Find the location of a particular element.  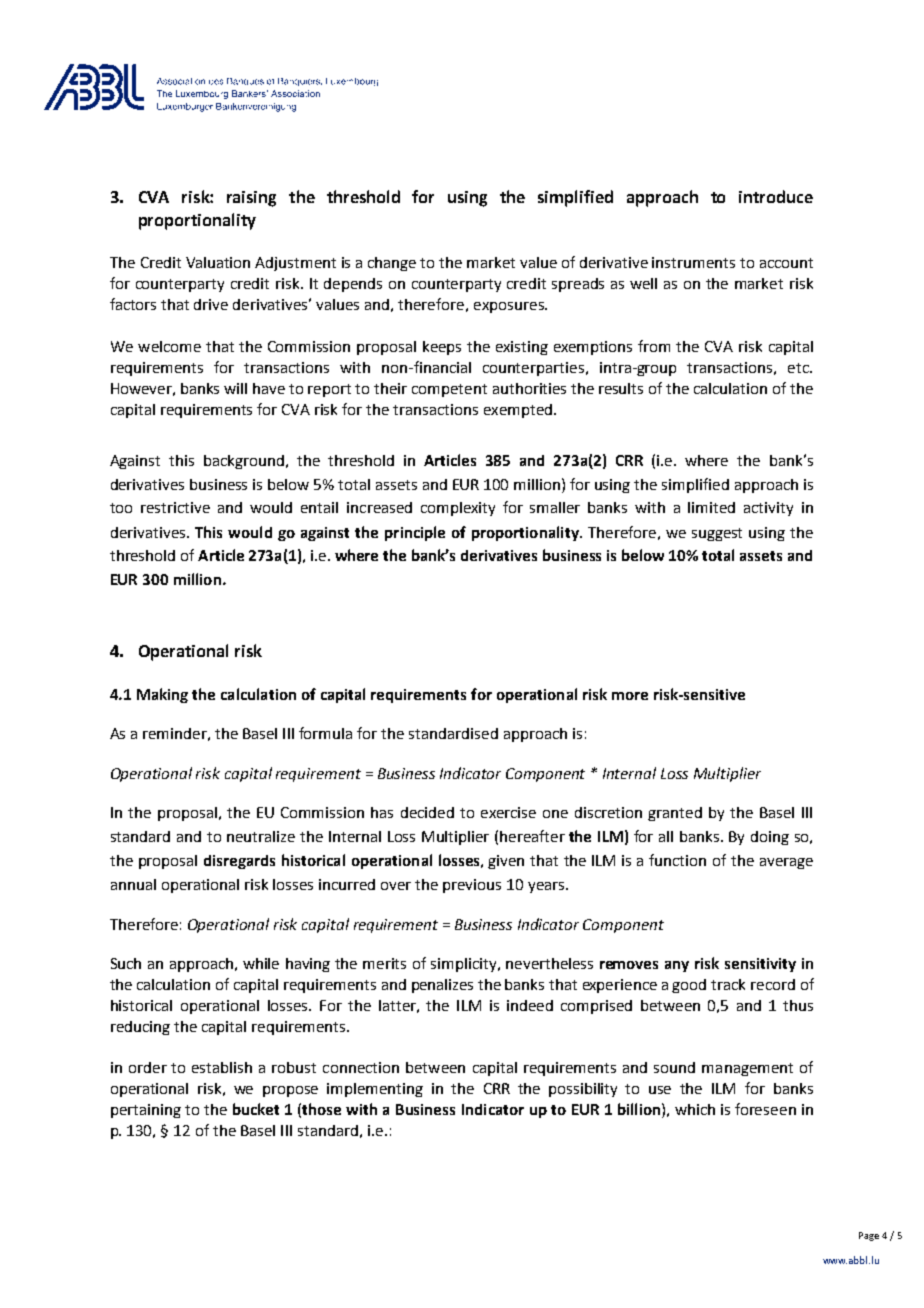

disregards is located at coordinates (239, 862).
